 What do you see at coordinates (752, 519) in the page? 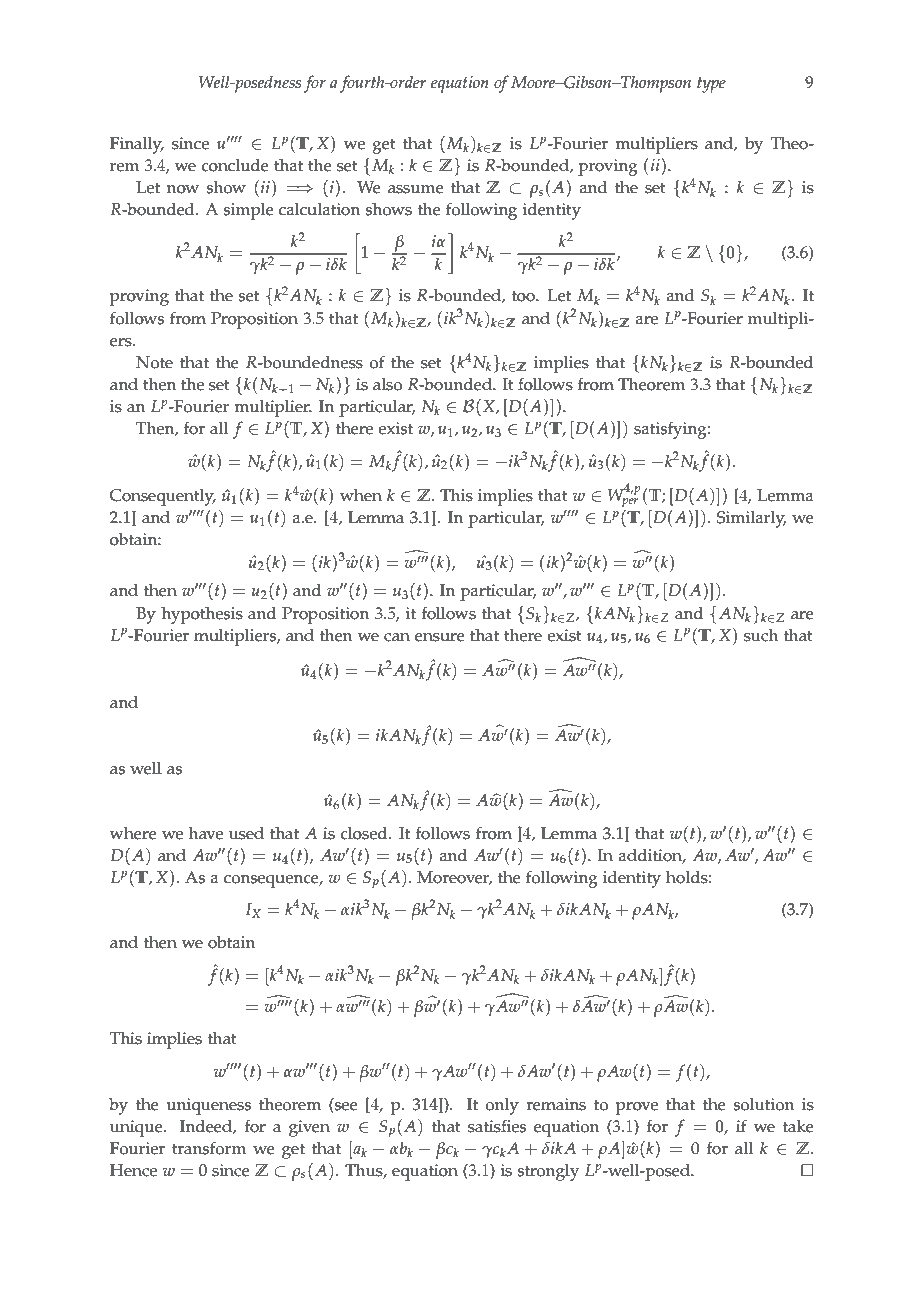
I see `Similarly` at bounding box center [752, 519].
